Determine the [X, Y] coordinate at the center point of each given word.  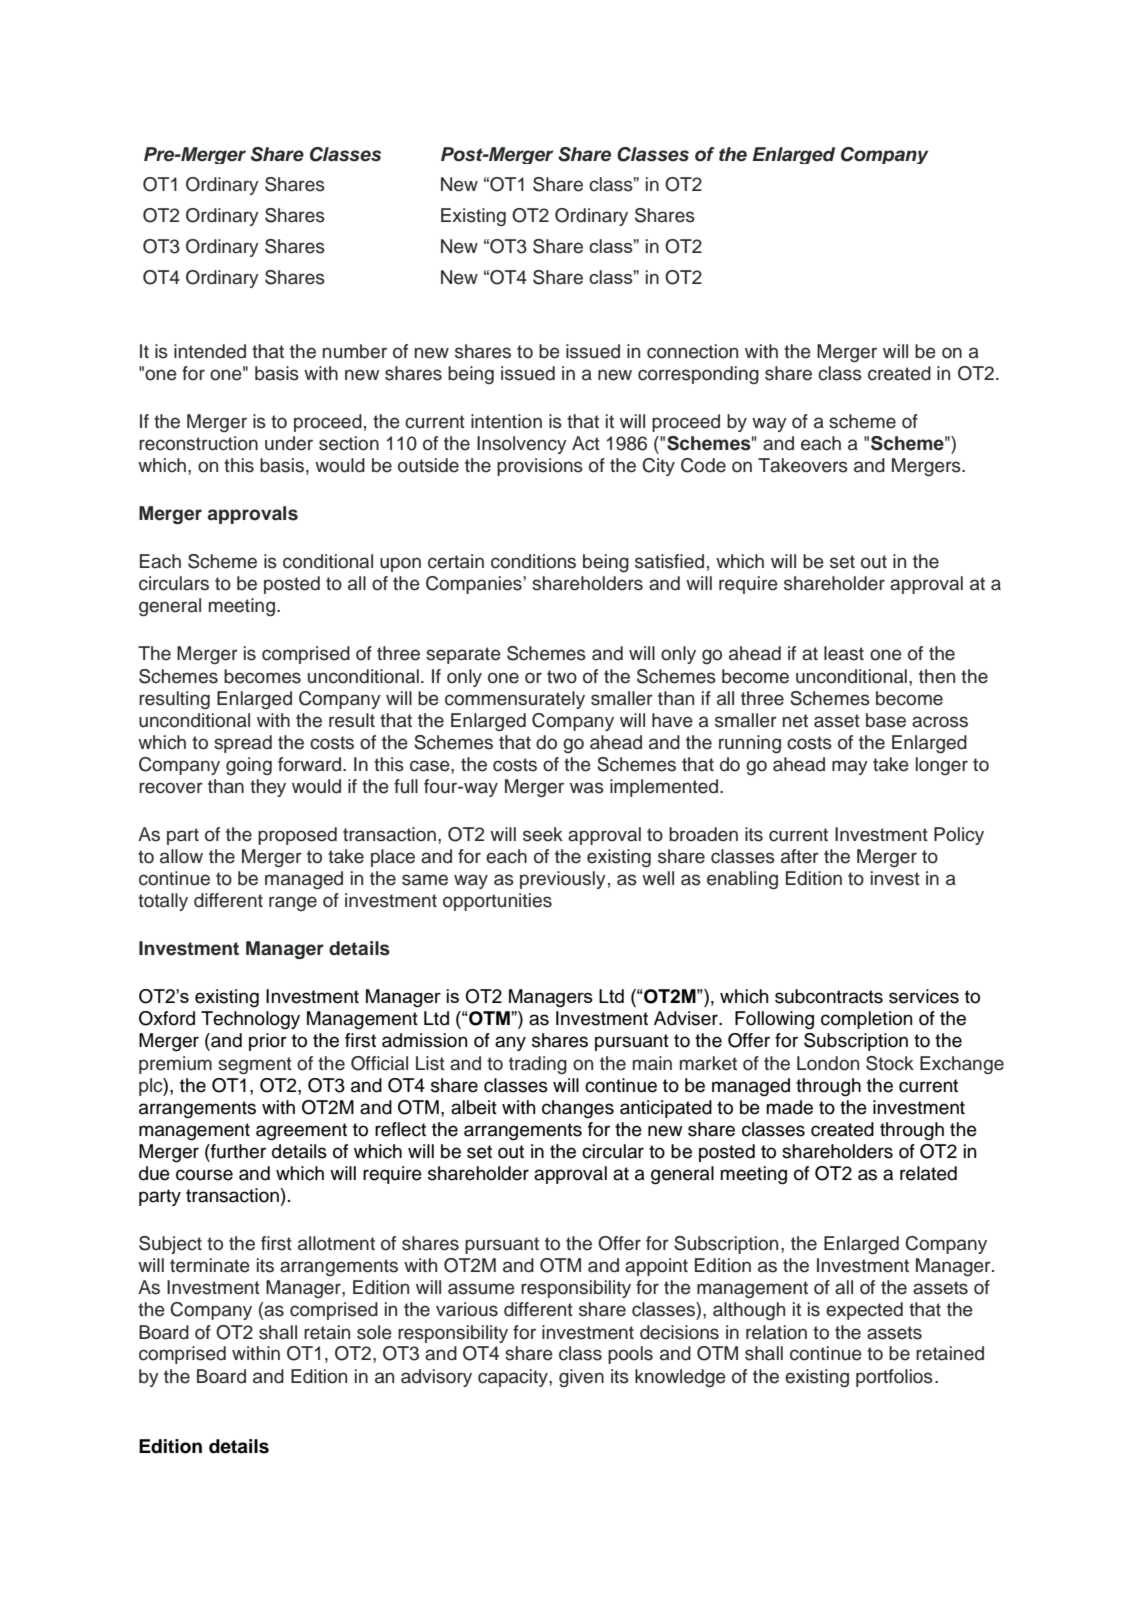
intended [210, 351]
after [800, 856]
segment [255, 1065]
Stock [890, 1063]
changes [578, 1109]
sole [374, 1332]
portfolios [894, 1378]
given [581, 1378]
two [562, 677]
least [844, 653]
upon [400, 564]
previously [563, 880]
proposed [297, 836]
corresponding [698, 375]
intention [506, 421]
